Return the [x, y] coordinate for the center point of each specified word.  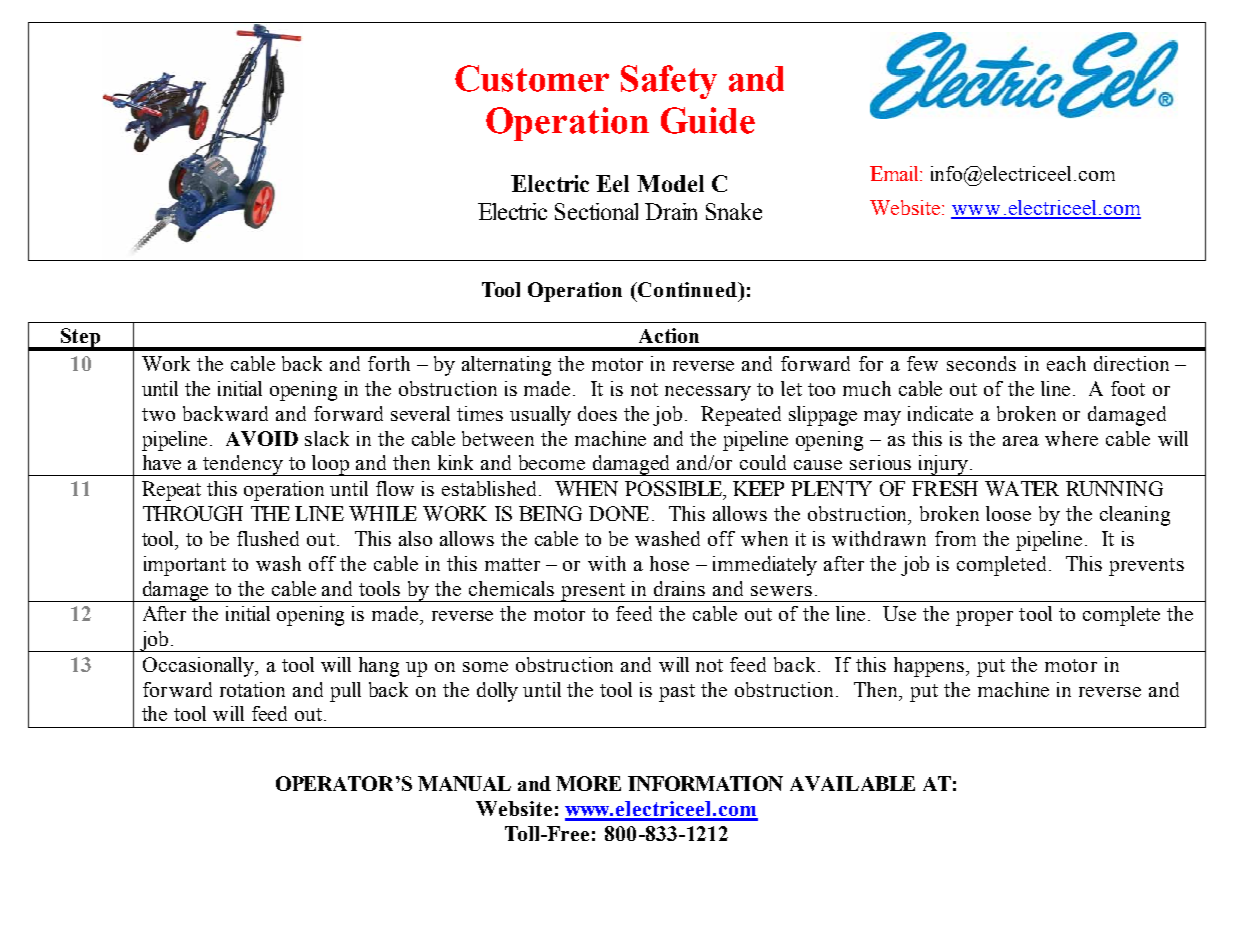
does [597, 413]
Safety [669, 82]
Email [896, 173]
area [1021, 441]
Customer [532, 78]
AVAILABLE [852, 783]
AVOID [262, 438]
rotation [252, 689]
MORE [588, 783]
